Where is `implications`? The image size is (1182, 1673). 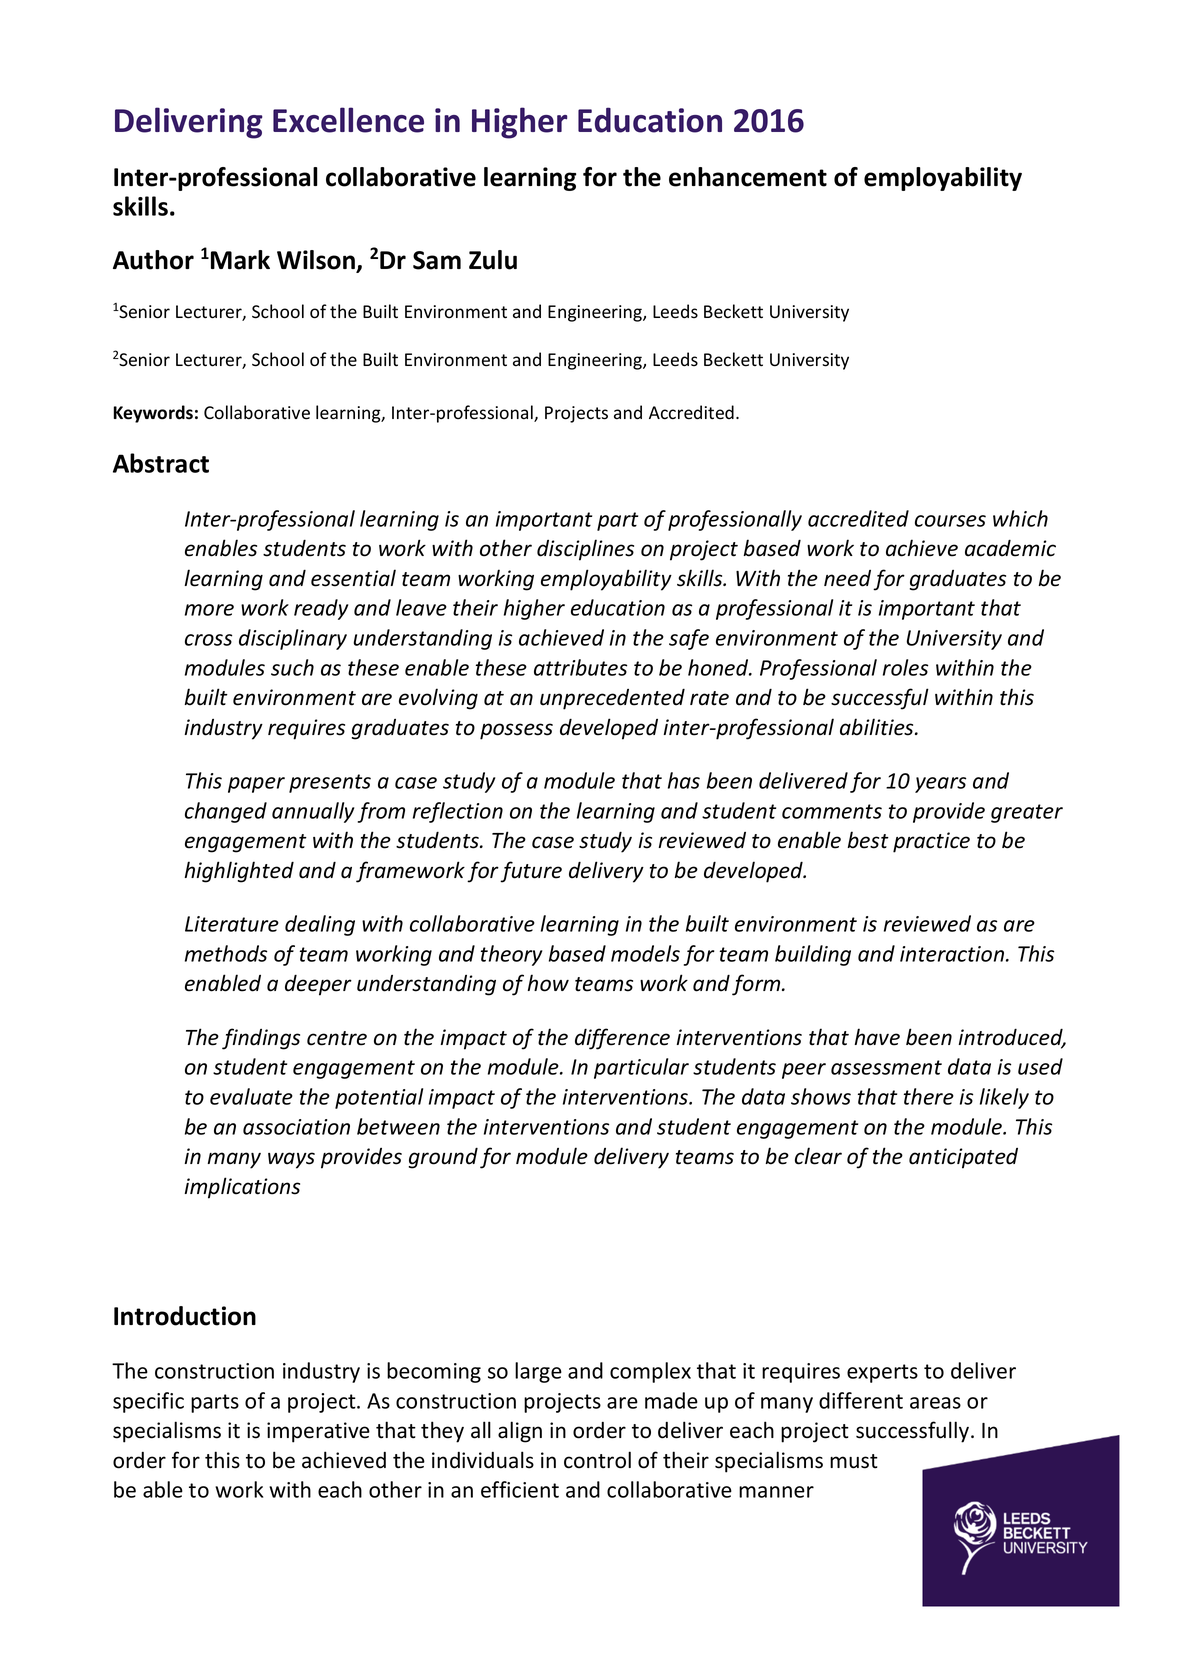 implications is located at coordinates (242, 1188).
